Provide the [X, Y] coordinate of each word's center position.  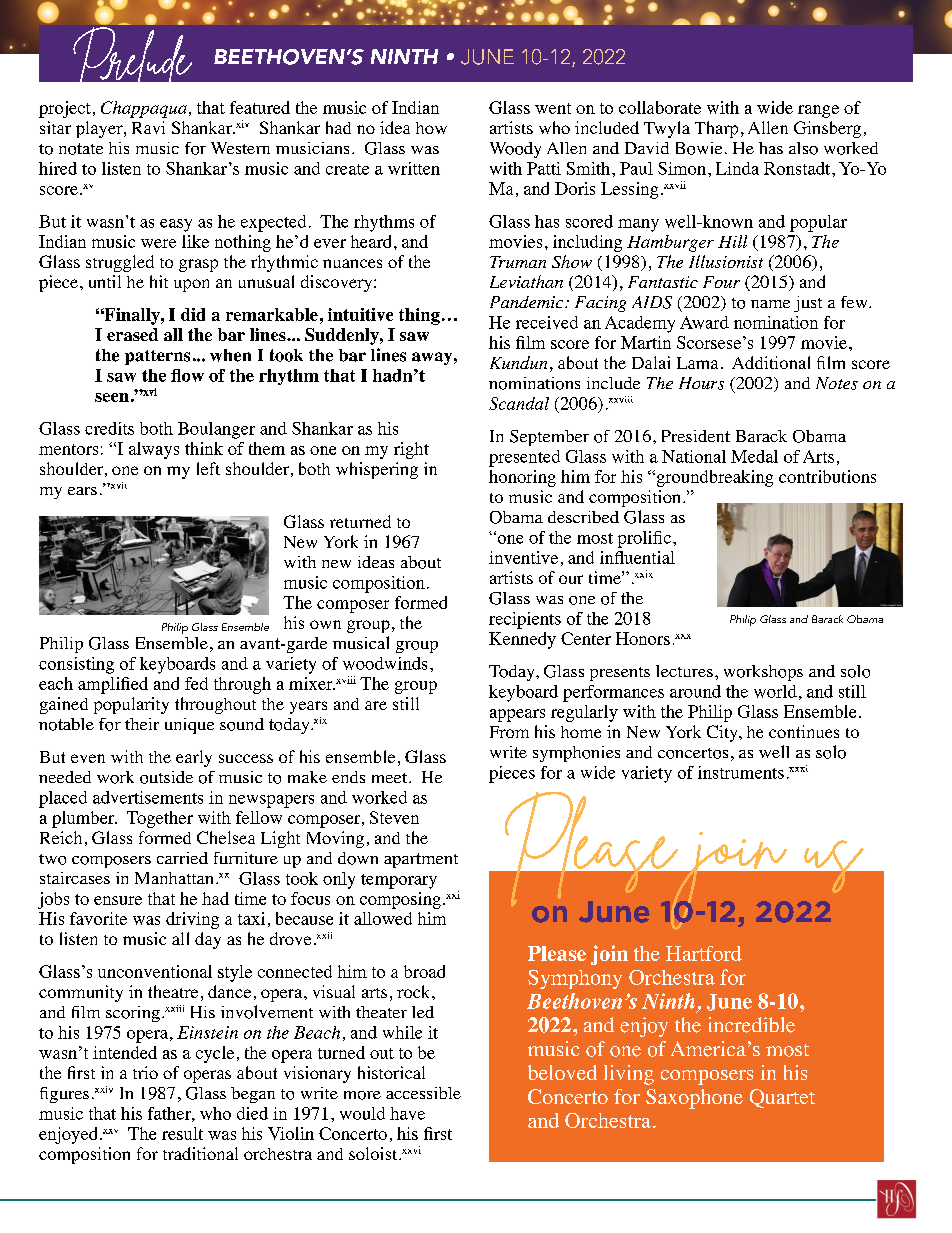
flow [187, 375]
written [414, 168]
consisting [76, 665]
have [407, 1113]
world [775, 691]
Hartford [704, 953]
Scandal [519, 403]
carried [182, 858]
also [803, 148]
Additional [771, 362]
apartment [421, 860]
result [182, 1133]
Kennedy [522, 640]
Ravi [148, 127]
